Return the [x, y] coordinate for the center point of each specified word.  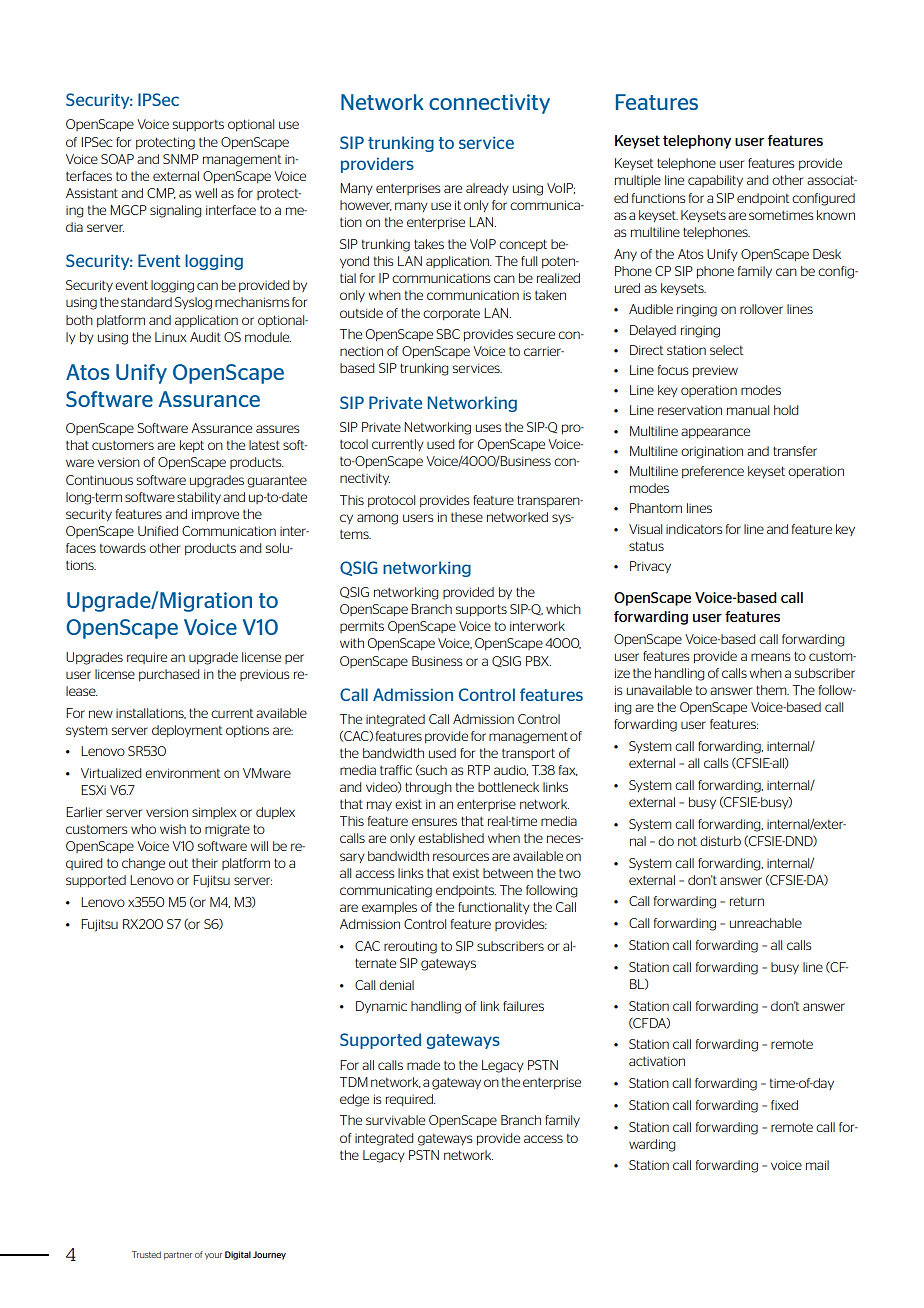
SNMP [181, 159]
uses [488, 428]
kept [192, 446]
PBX [538, 661]
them [772, 690]
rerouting [410, 947]
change [143, 864]
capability [715, 181]
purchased [169, 675]
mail [817, 1165]
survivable [395, 1120]
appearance [715, 433]
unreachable [766, 923]
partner [178, 1256]
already [487, 189]
